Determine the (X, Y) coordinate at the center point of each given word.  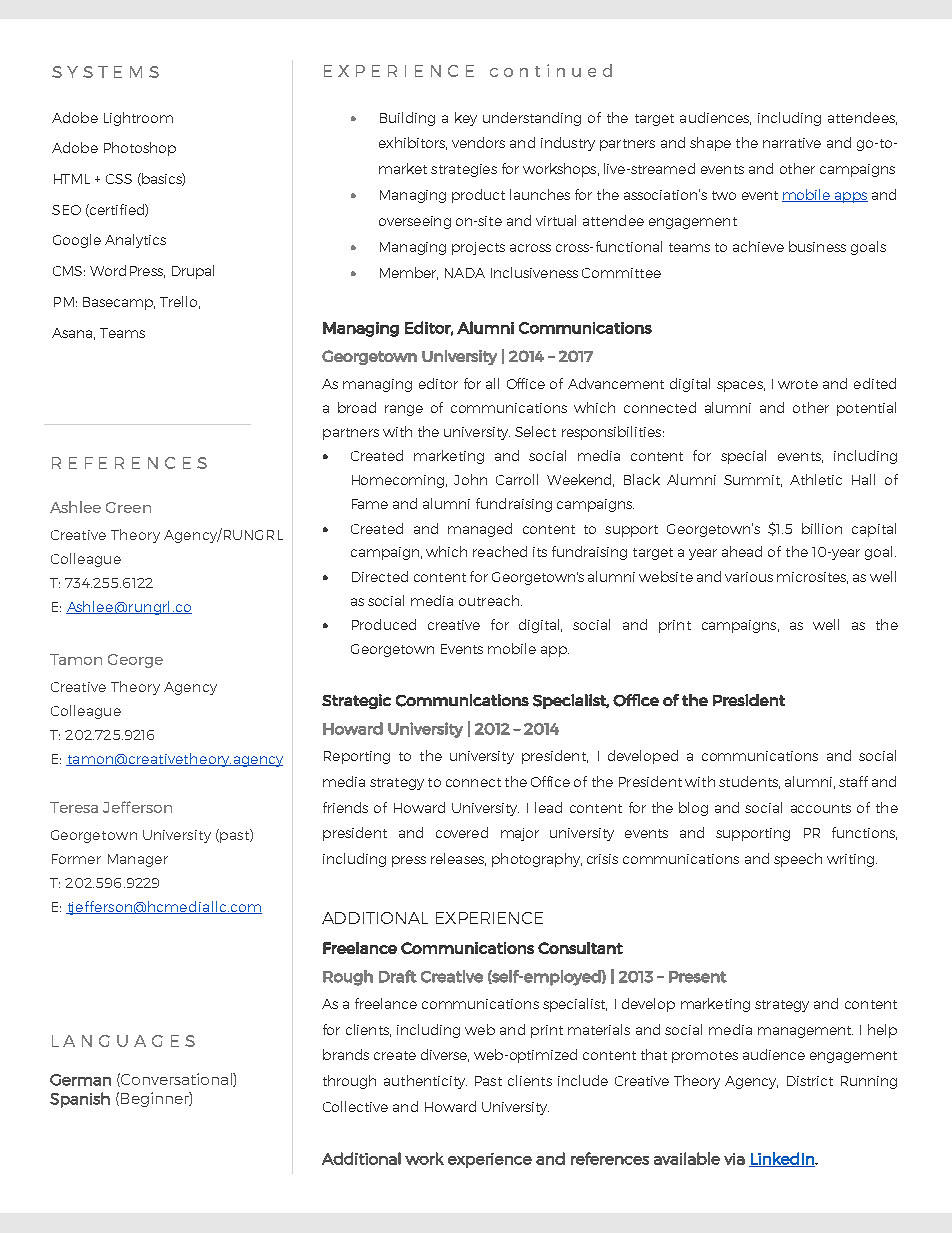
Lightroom (138, 119)
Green (128, 507)
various (749, 577)
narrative (792, 143)
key (466, 119)
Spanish (80, 1100)
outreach (489, 600)
